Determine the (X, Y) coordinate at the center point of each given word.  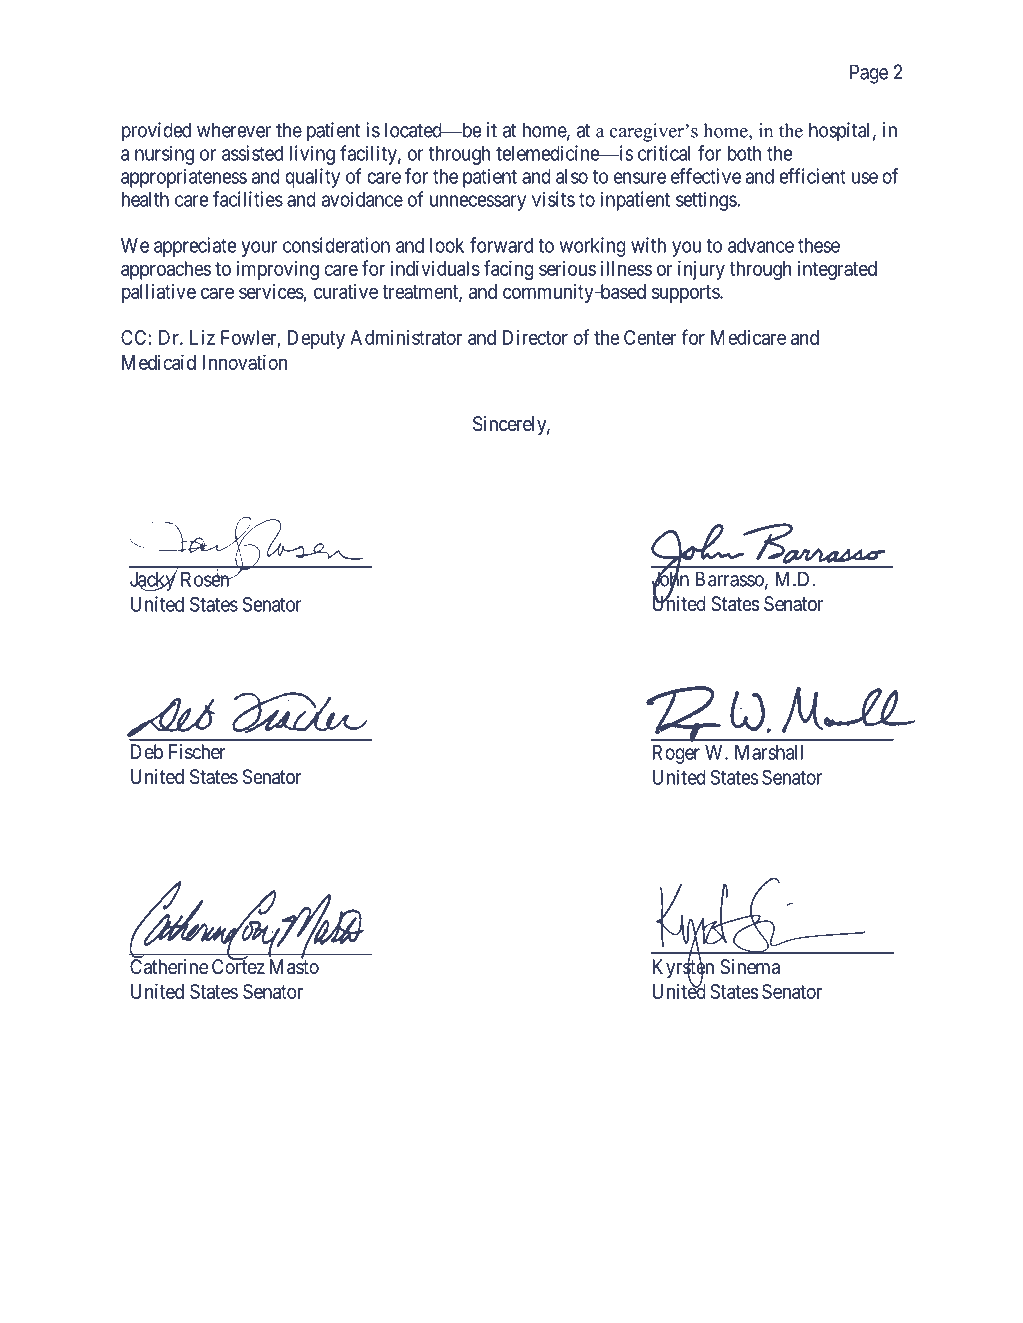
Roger (676, 754)
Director (535, 337)
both (744, 153)
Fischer (197, 752)
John (670, 579)
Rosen (206, 579)
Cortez (238, 966)
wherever (234, 130)
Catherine (169, 966)
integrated (837, 270)
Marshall (769, 752)
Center (650, 337)
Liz (202, 337)
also (572, 176)
